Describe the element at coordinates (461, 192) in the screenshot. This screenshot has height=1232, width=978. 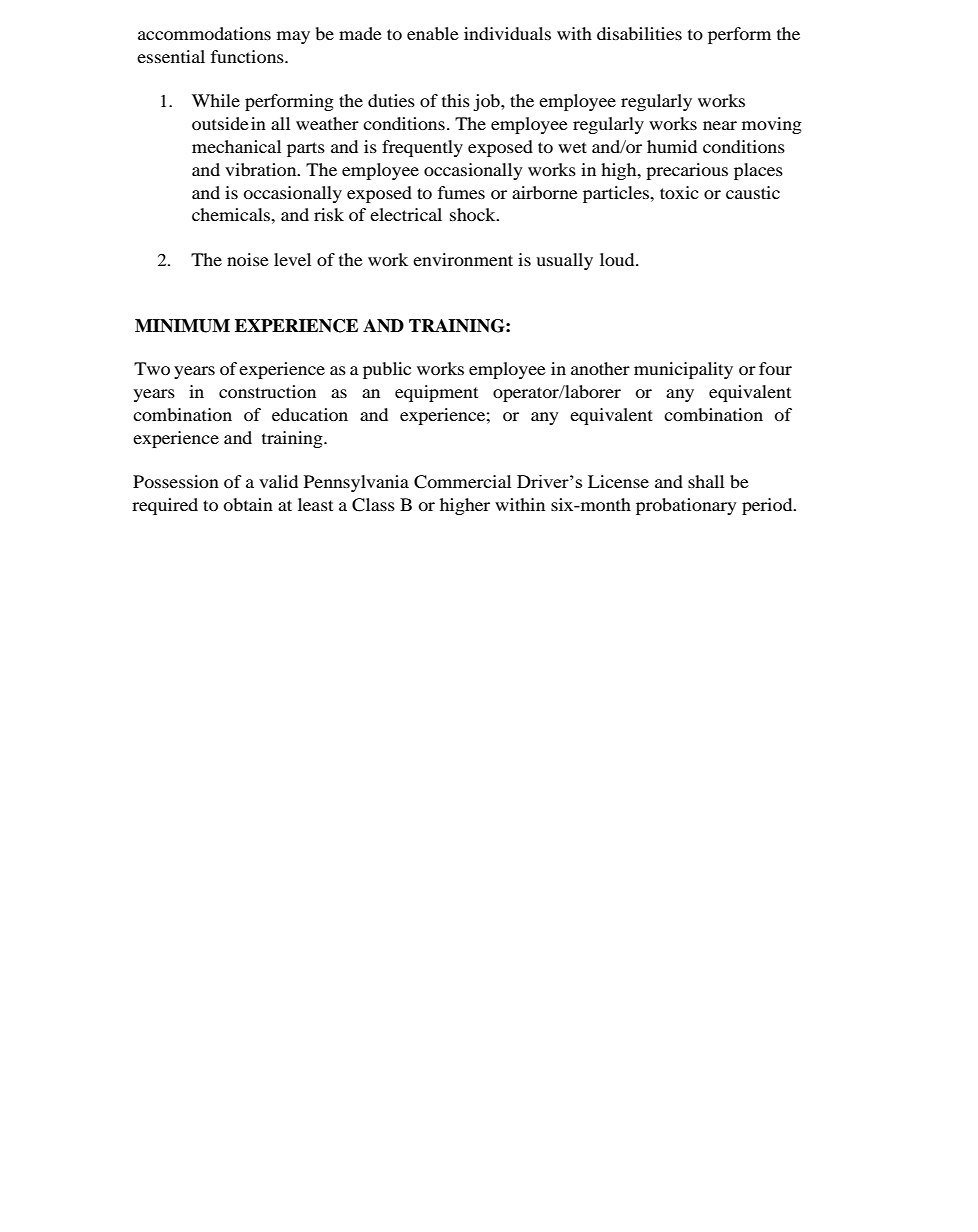
I see `fumes` at that location.
